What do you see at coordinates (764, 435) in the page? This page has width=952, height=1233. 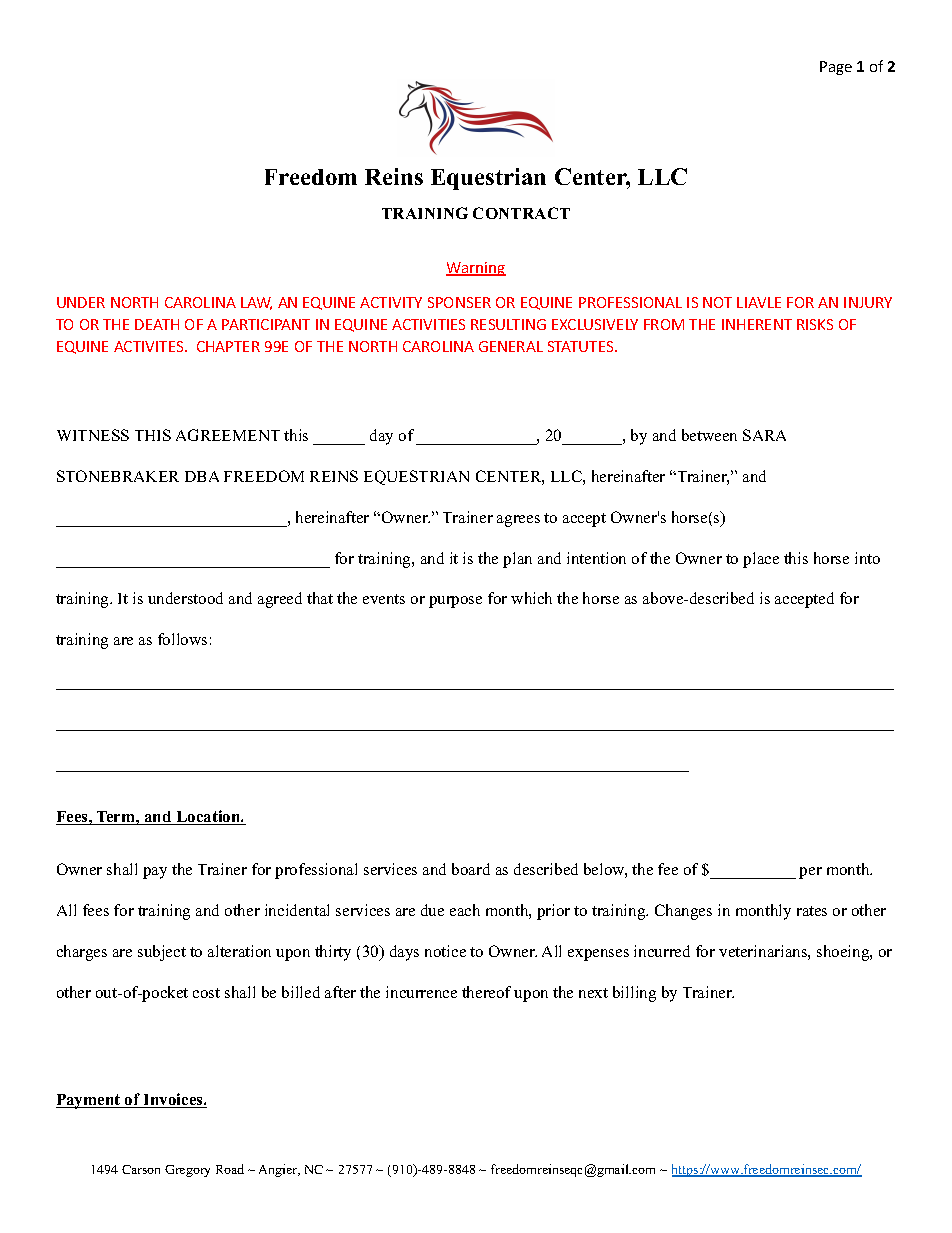 I see `SARA` at bounding box center [764, 435].
